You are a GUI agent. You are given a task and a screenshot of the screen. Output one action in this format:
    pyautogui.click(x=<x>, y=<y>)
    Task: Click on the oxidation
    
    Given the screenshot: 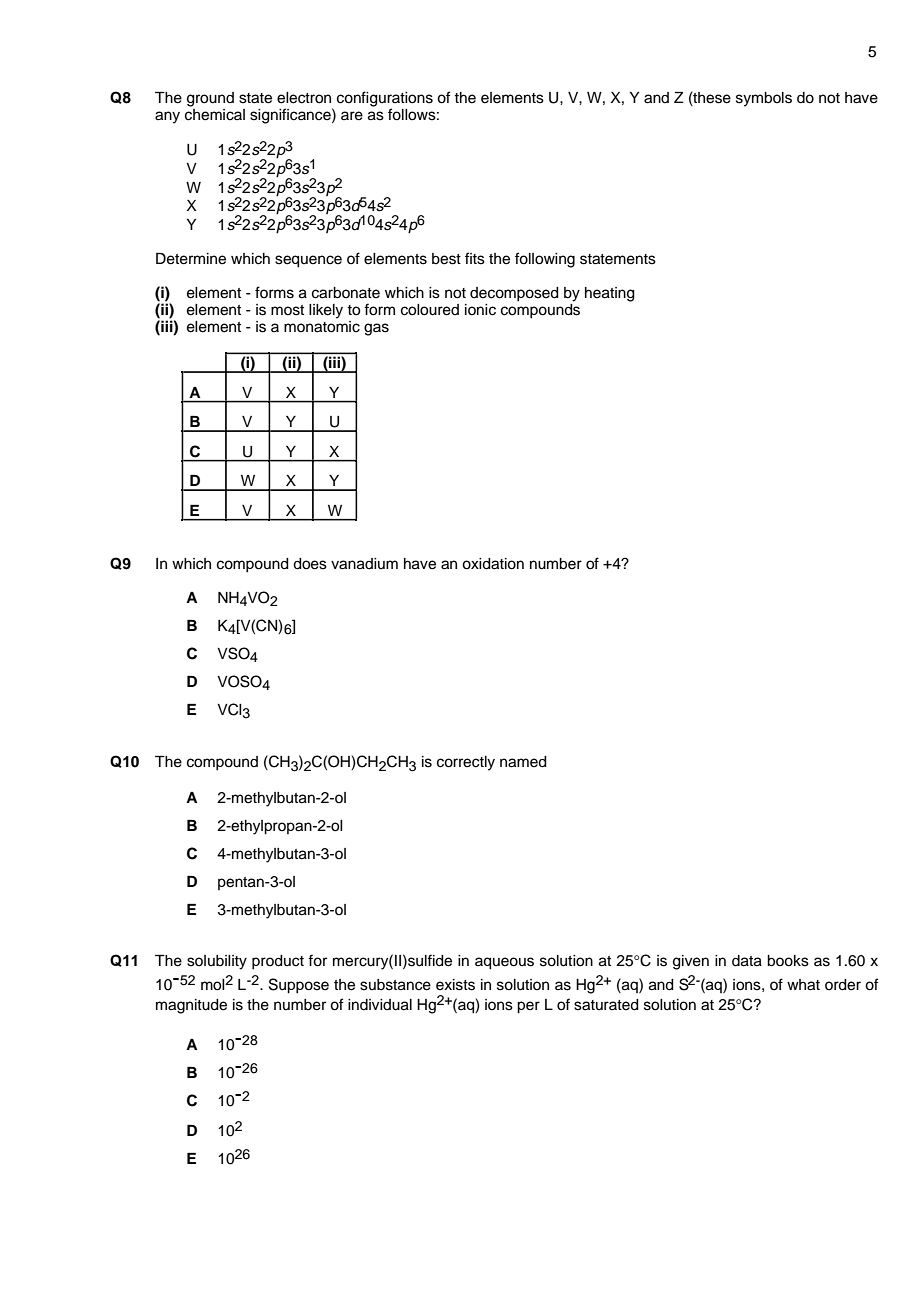 What is the action you would take?
    pyautogui.click(x=493, y=564)
